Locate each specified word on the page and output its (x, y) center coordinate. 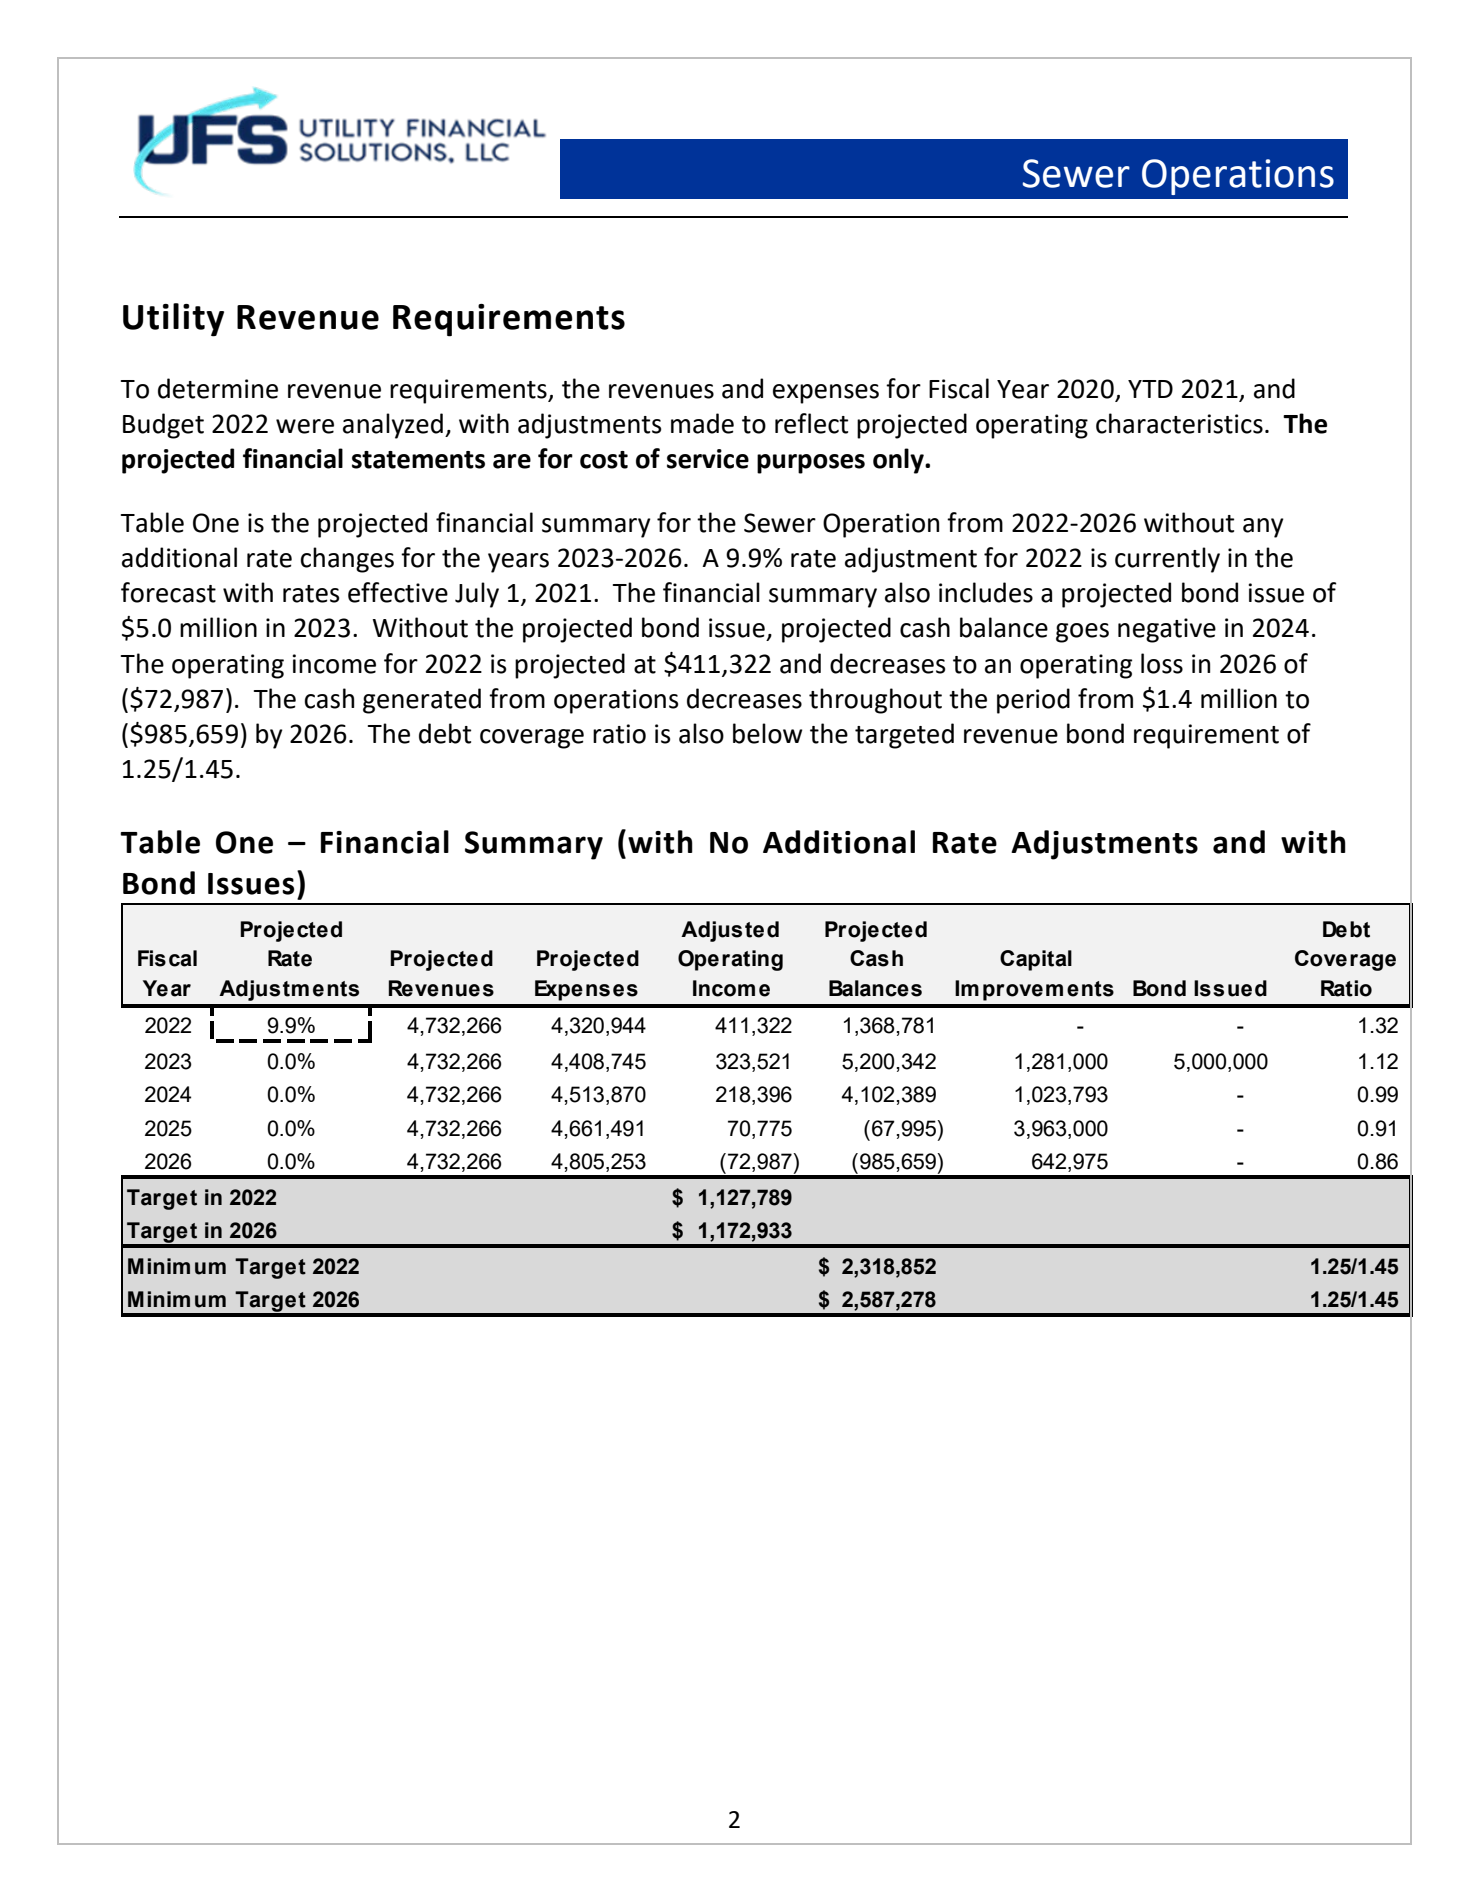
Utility (173, 320)
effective (398, 592)
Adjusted (730, 931)
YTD (1150, 389)
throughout (875, 701)
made (702, 423)
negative (1167, 630)
